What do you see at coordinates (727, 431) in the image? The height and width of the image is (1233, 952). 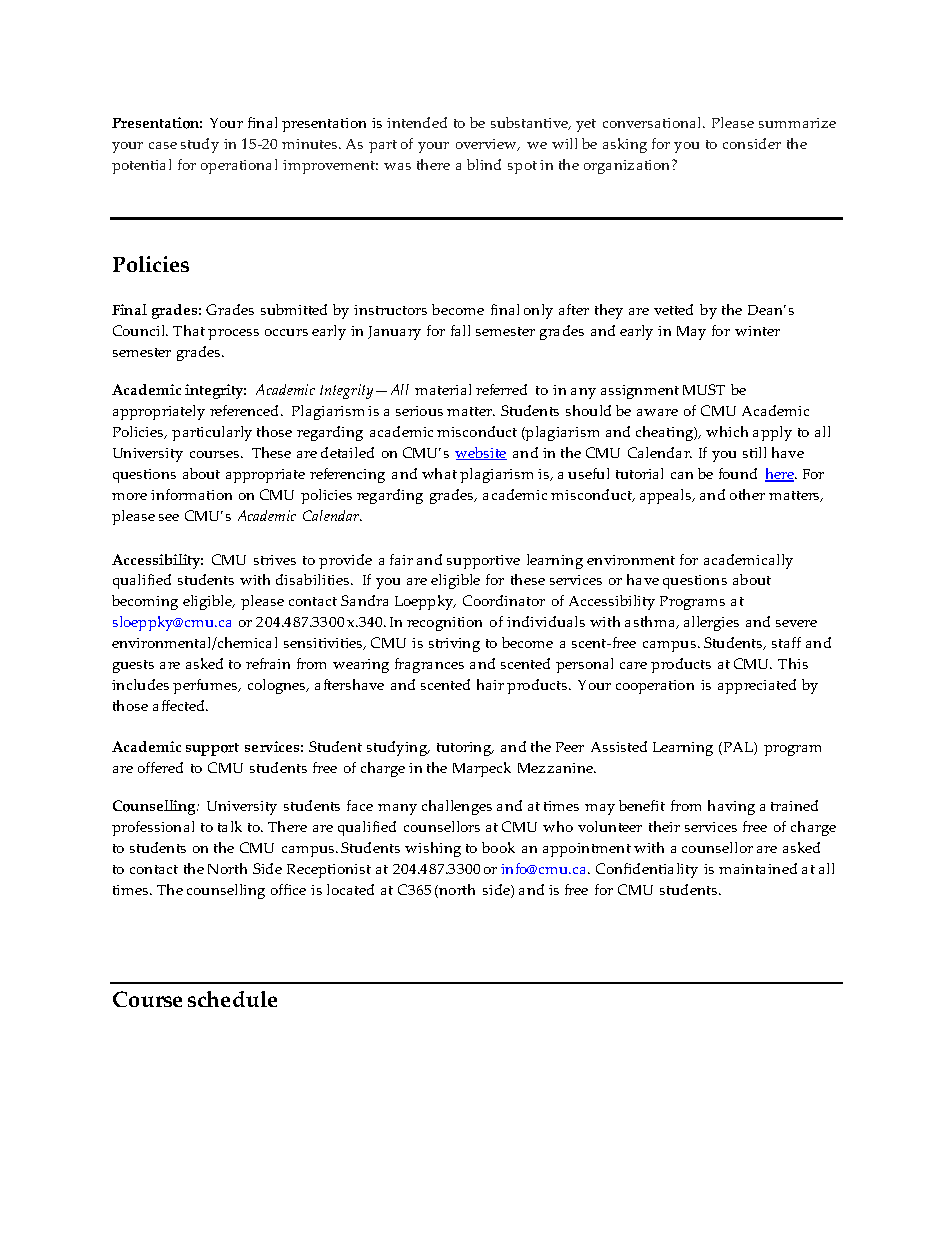 I see `which` at bounding box center [727, 431].
